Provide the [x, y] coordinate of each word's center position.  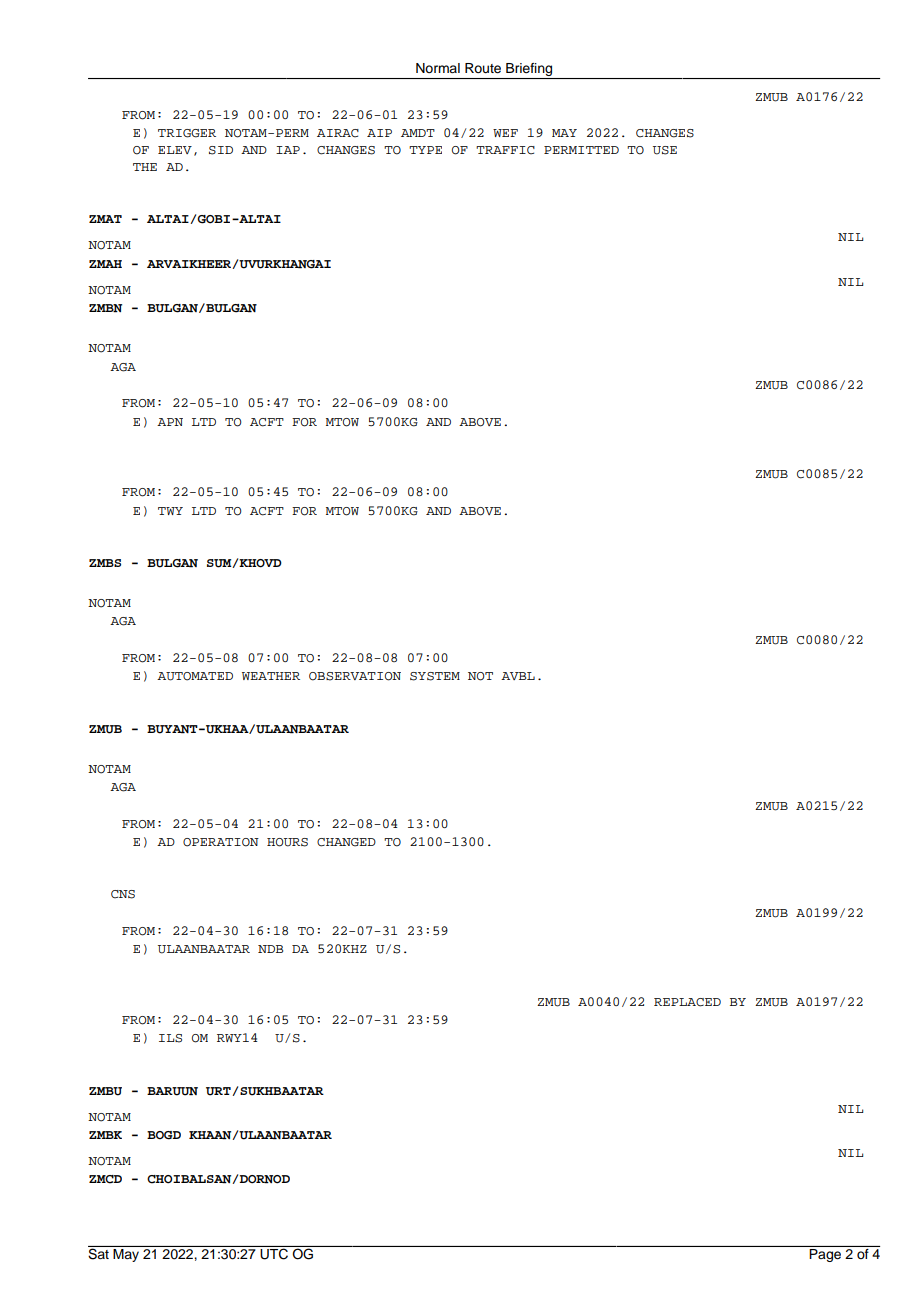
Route [483, 68]
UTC [274, 1253]
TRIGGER [187, 133]
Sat [99, 1253]
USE [665, 150]
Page [825, 1255]
